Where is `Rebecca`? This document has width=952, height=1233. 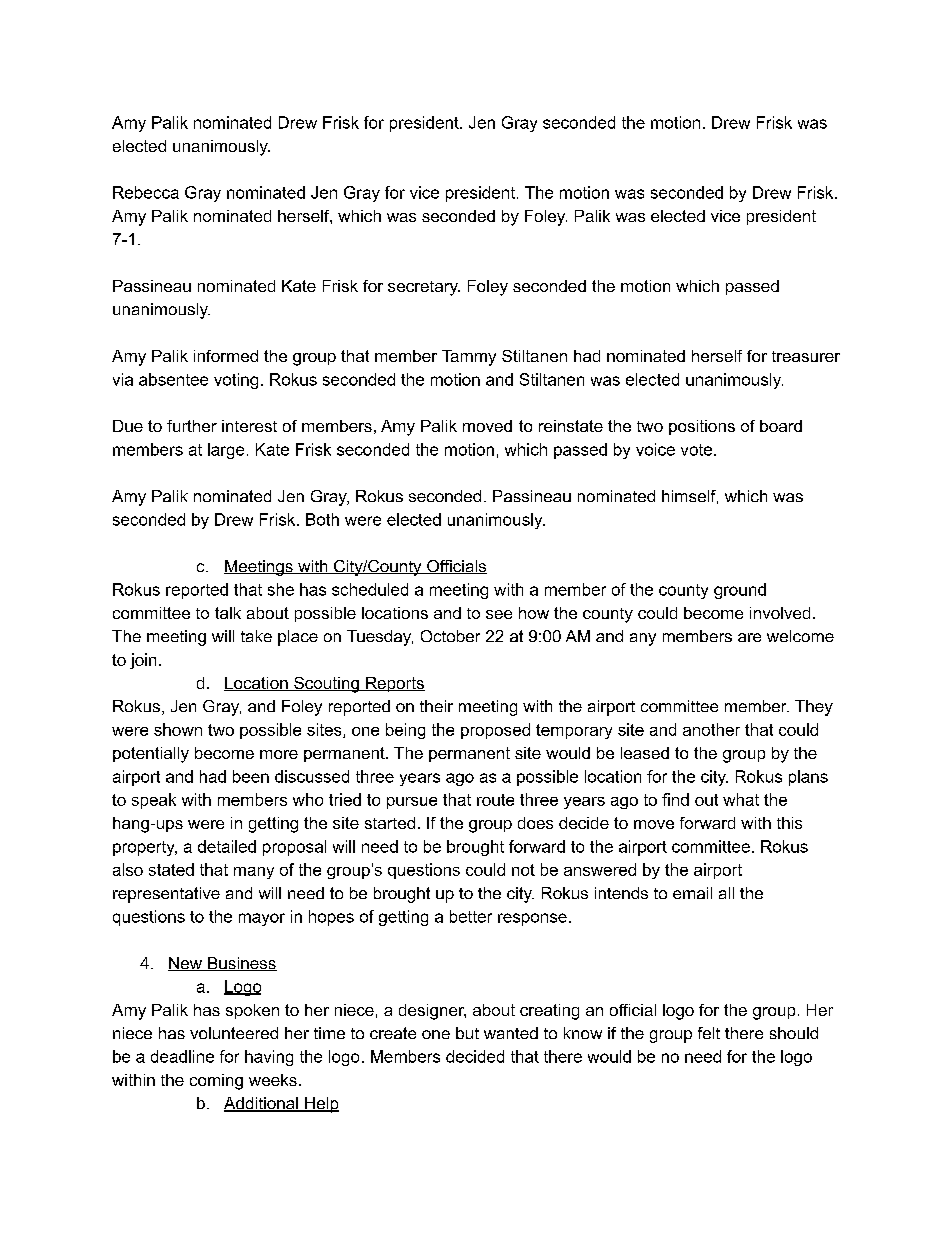
Rebecca is located at coordinates (146, 192).
